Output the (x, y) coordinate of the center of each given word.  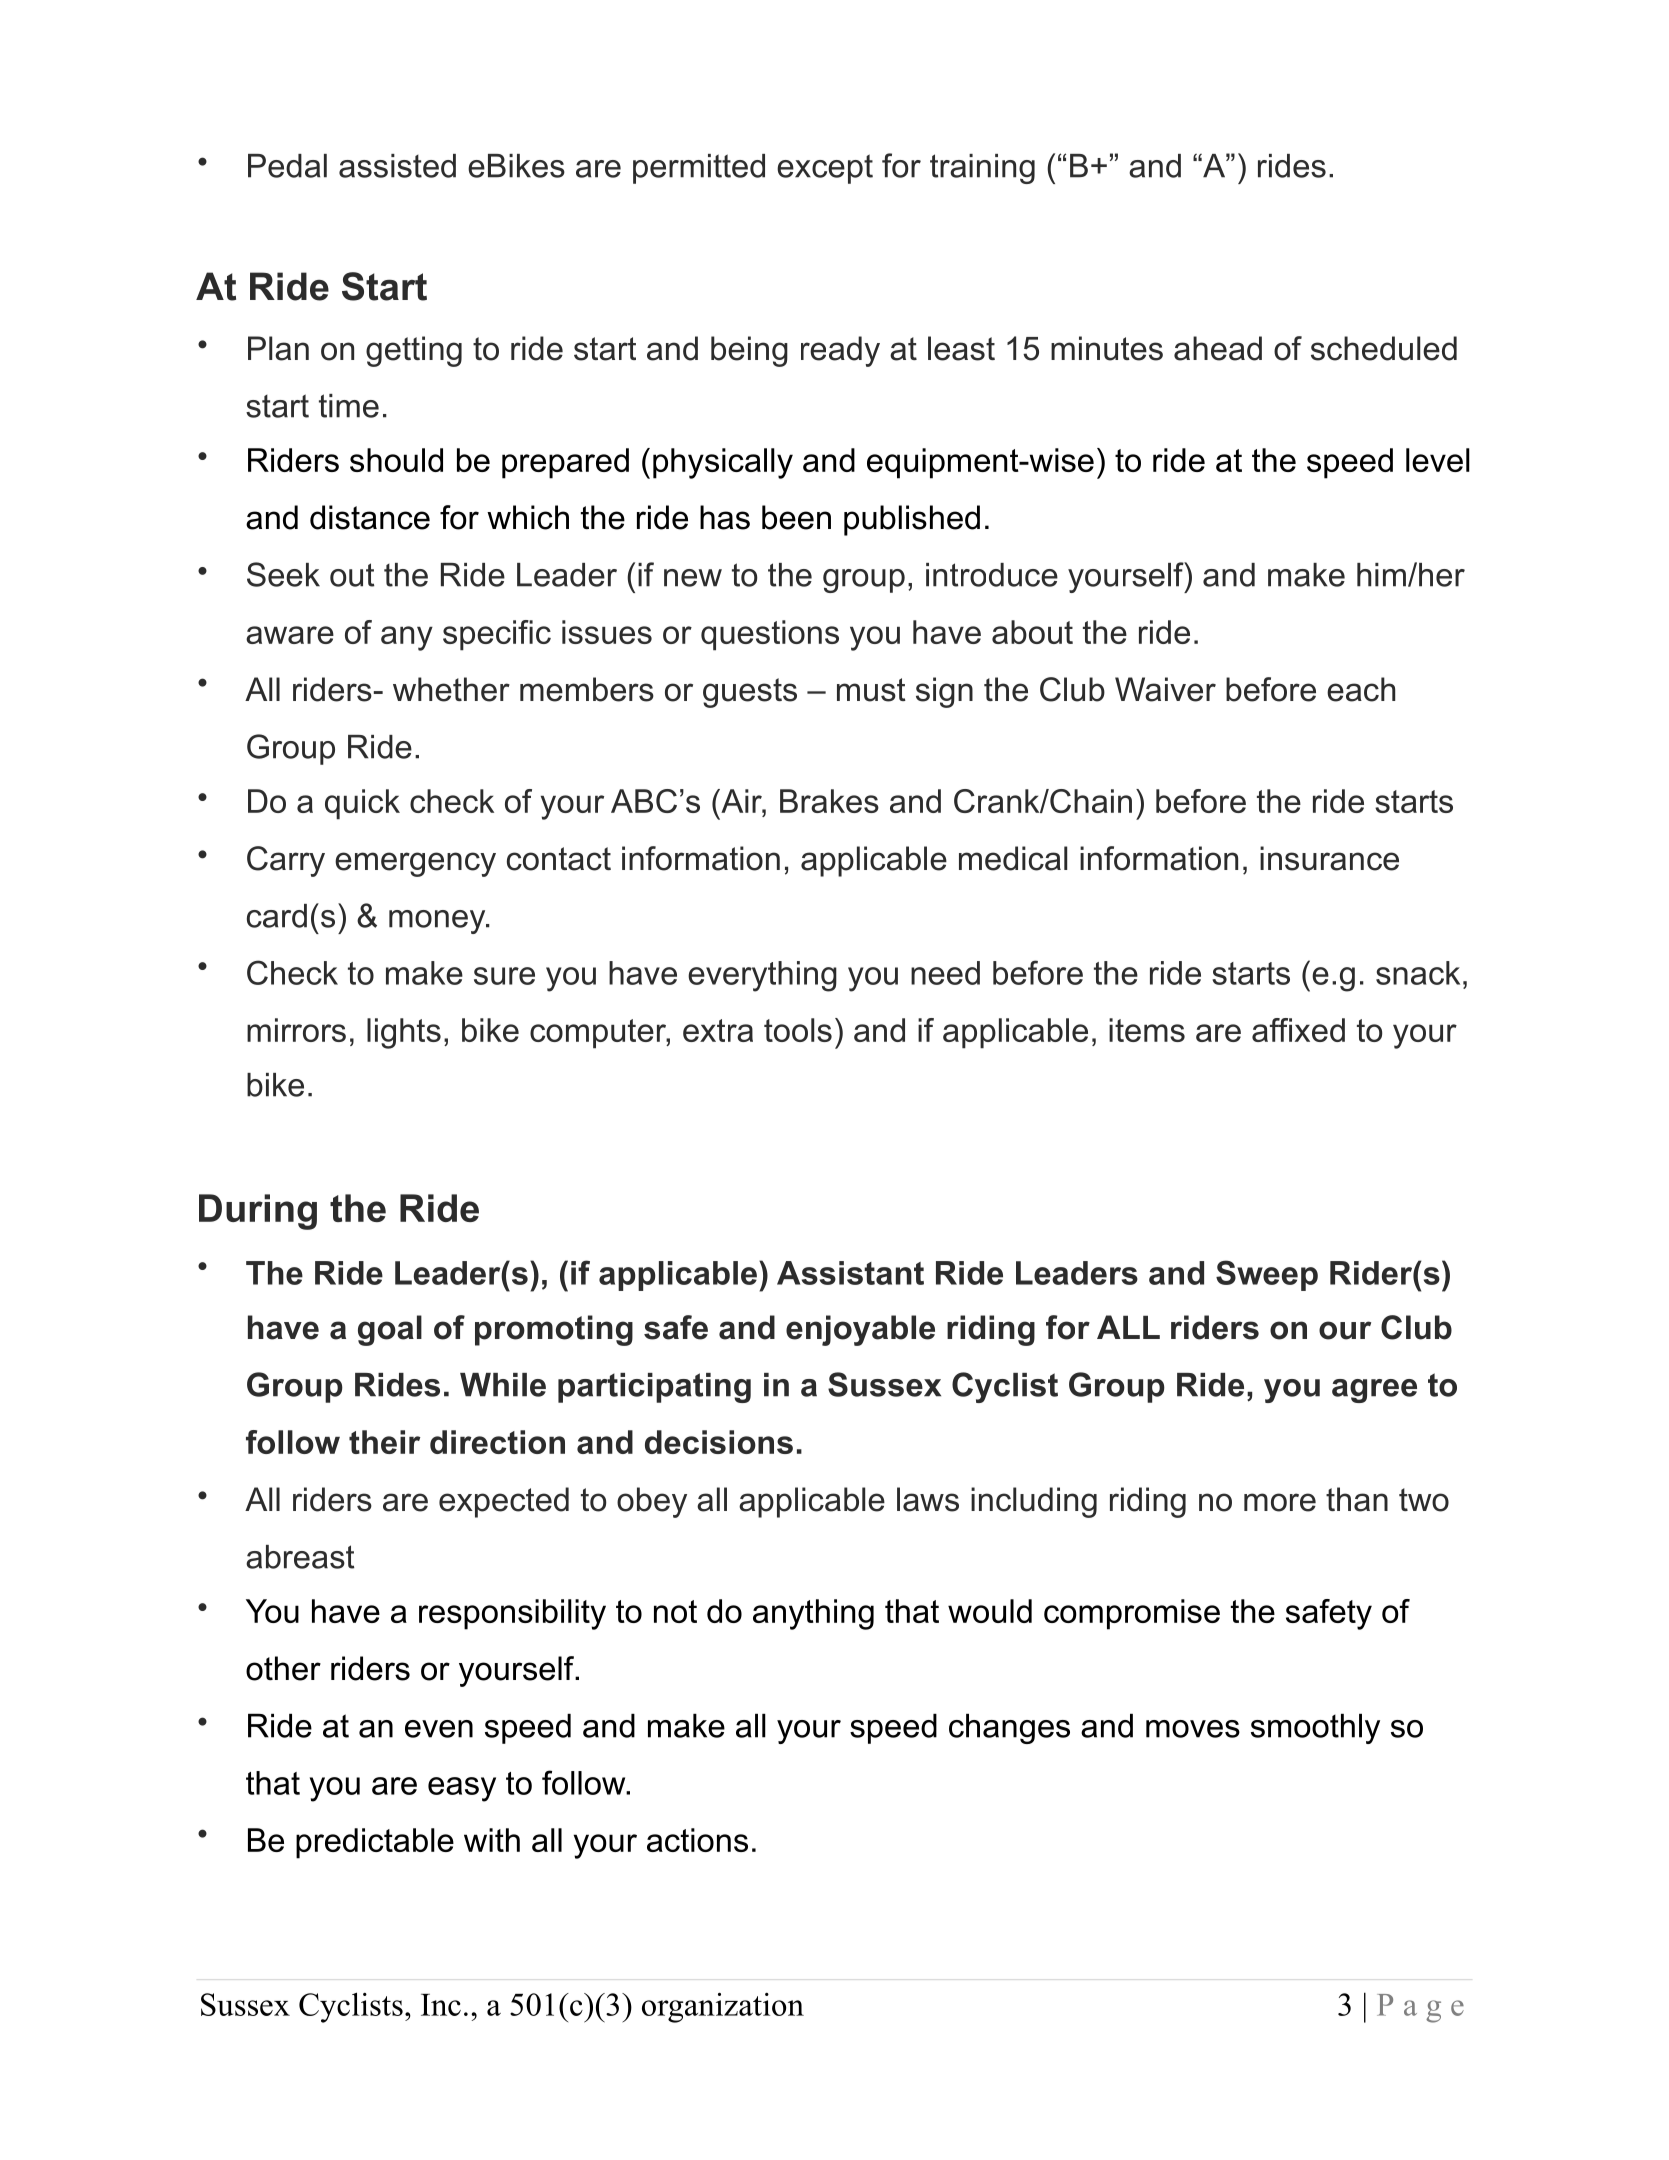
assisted (397, 166)
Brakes (829, 801)
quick (362, 804)
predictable (375, 1843)
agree (1374, 1391)
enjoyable (860, 1330)
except (825, 169)
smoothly (1315, 1729)
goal (390, 1330)
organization (723, 2008)
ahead (1218, 348)
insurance (1329, 858)
